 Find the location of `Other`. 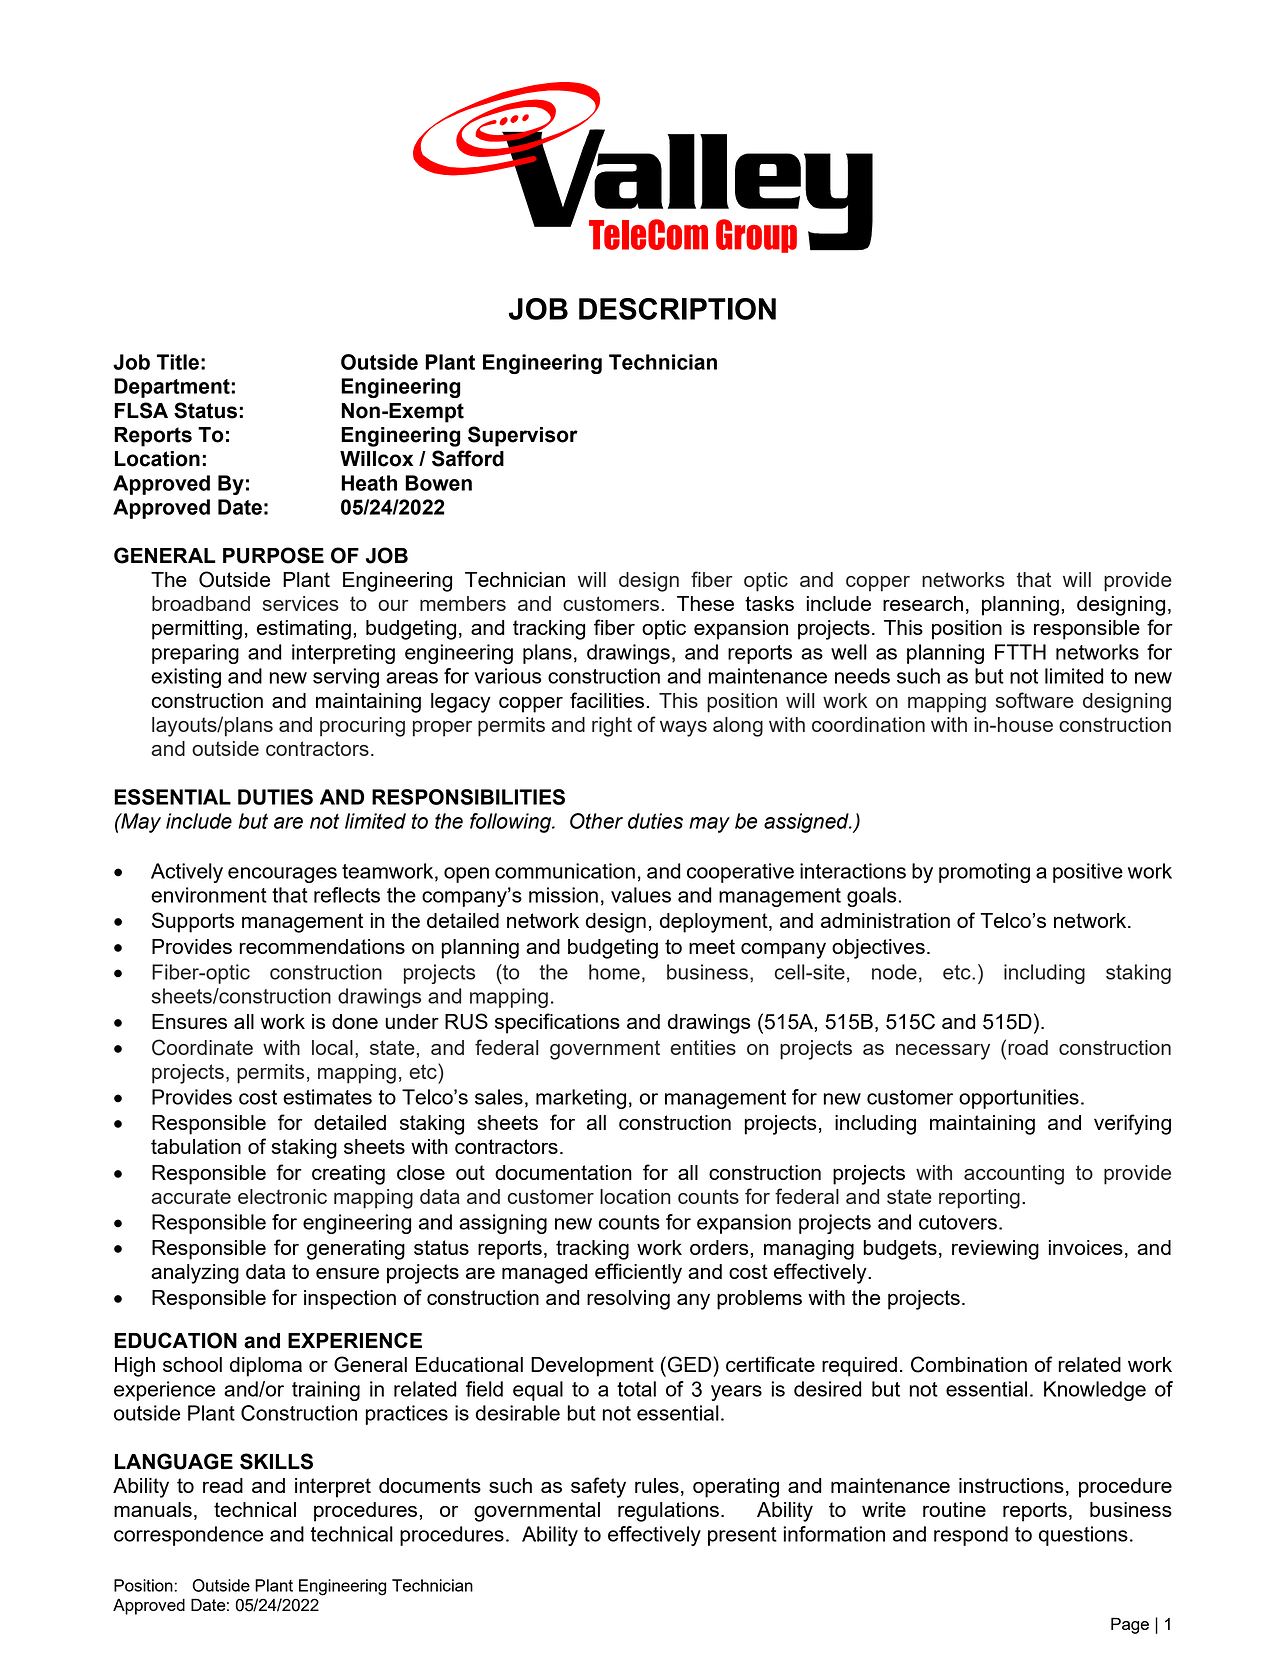

Other is located at coordinates (596, 821).
